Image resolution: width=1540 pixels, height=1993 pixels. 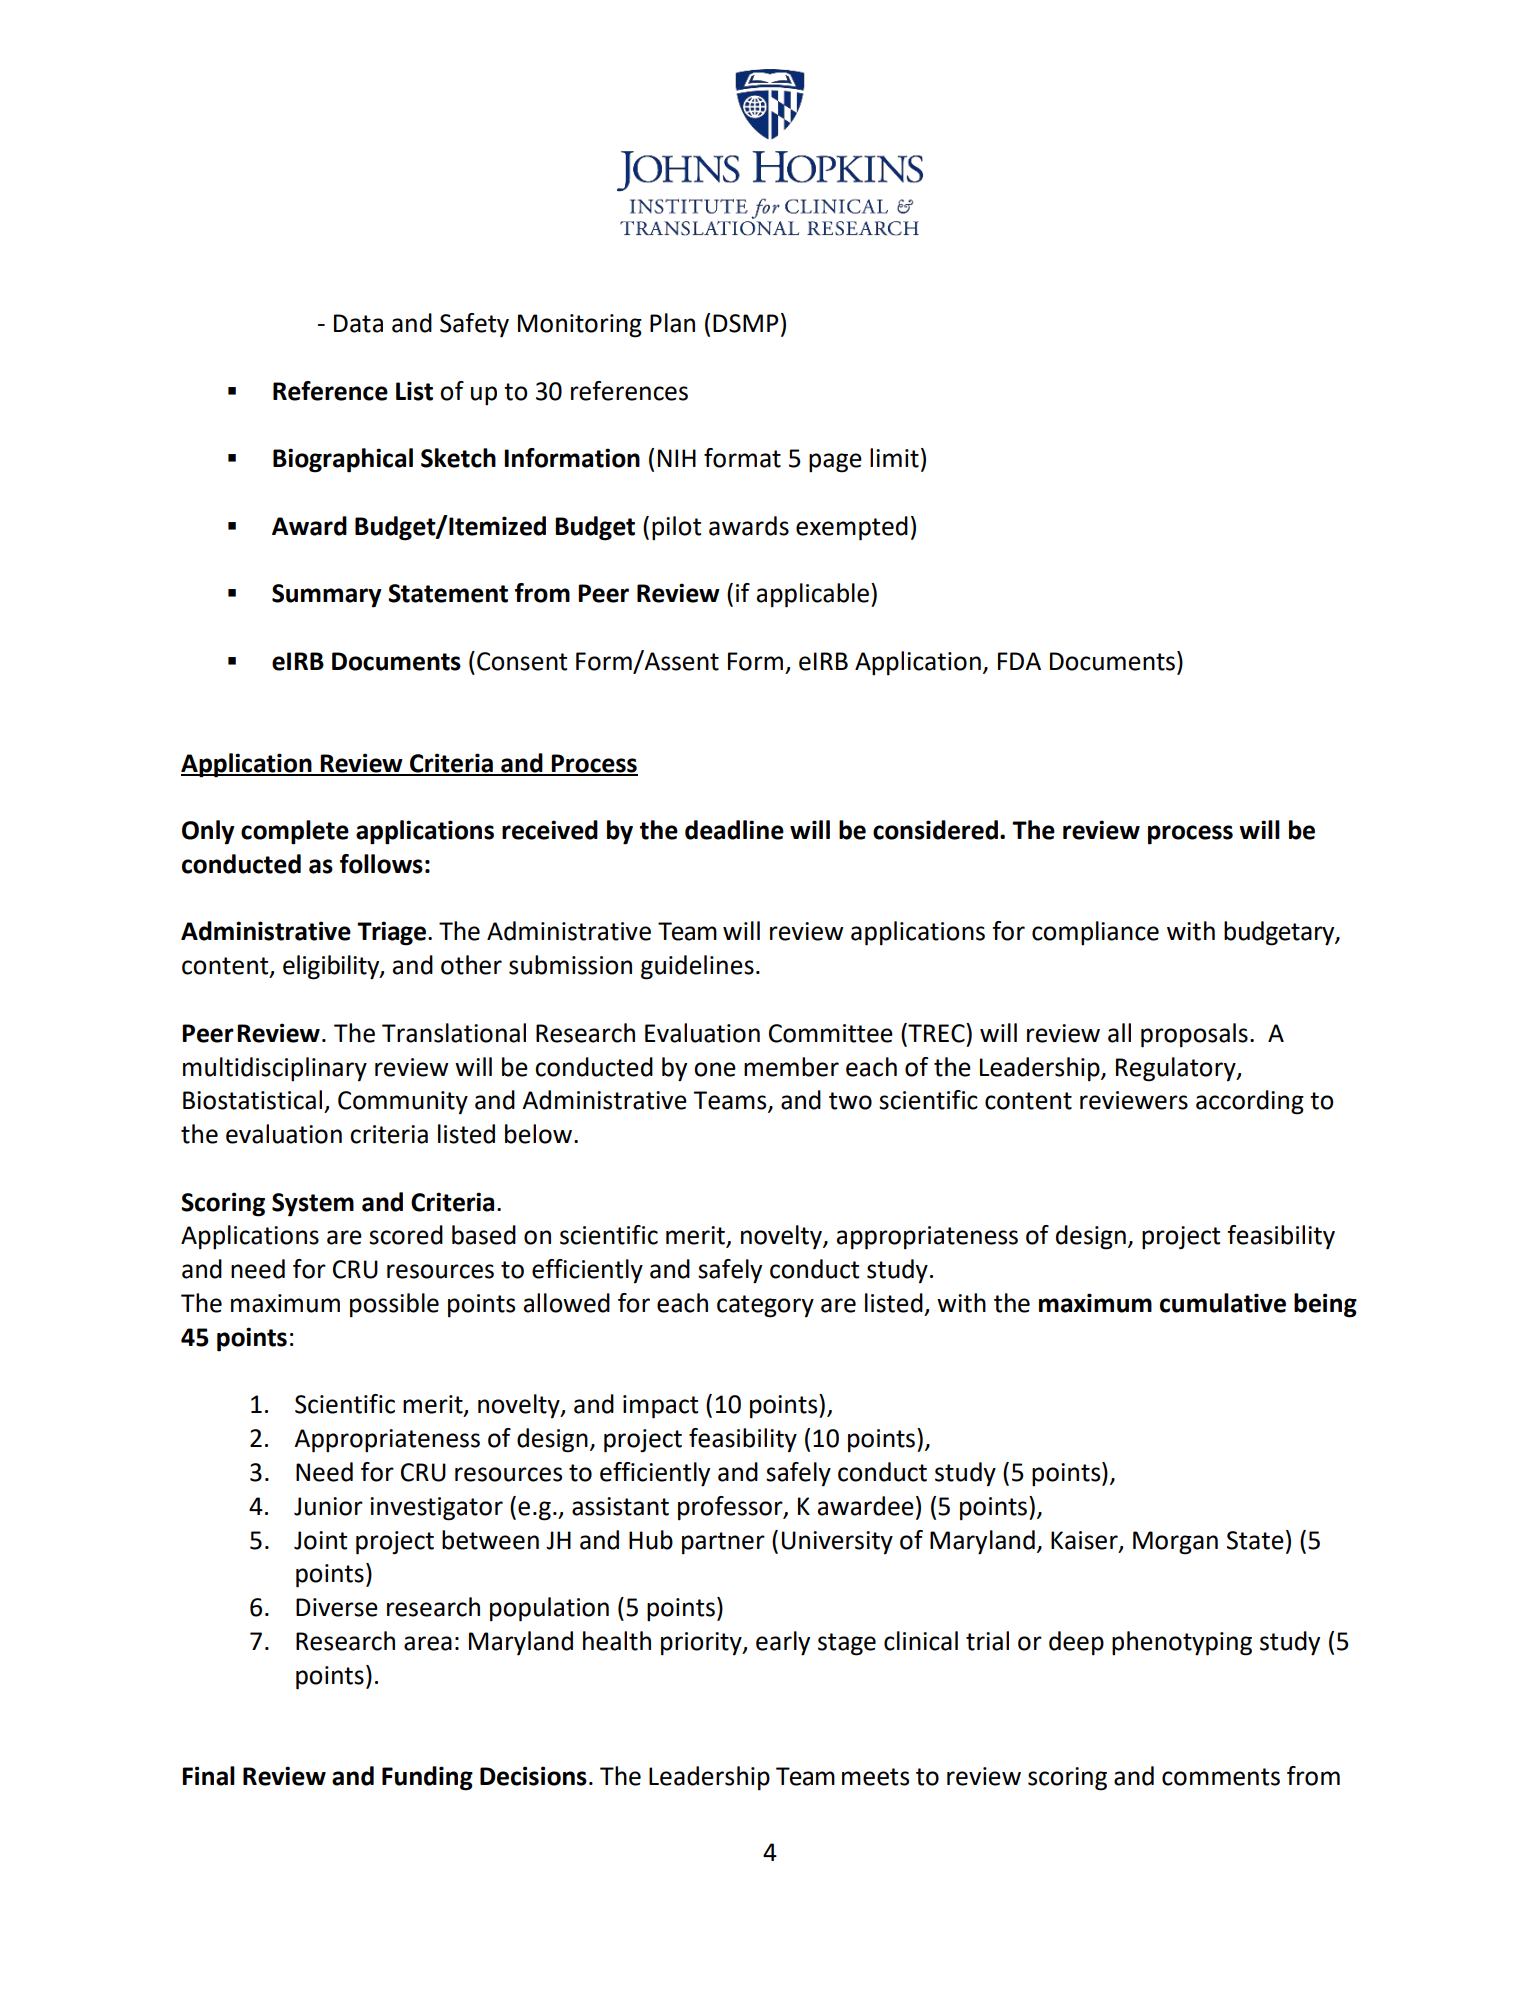 What do you see at coordinates (660, 1407) in the screenshot?
I see `impact` at bounding box center [660, 1407].
